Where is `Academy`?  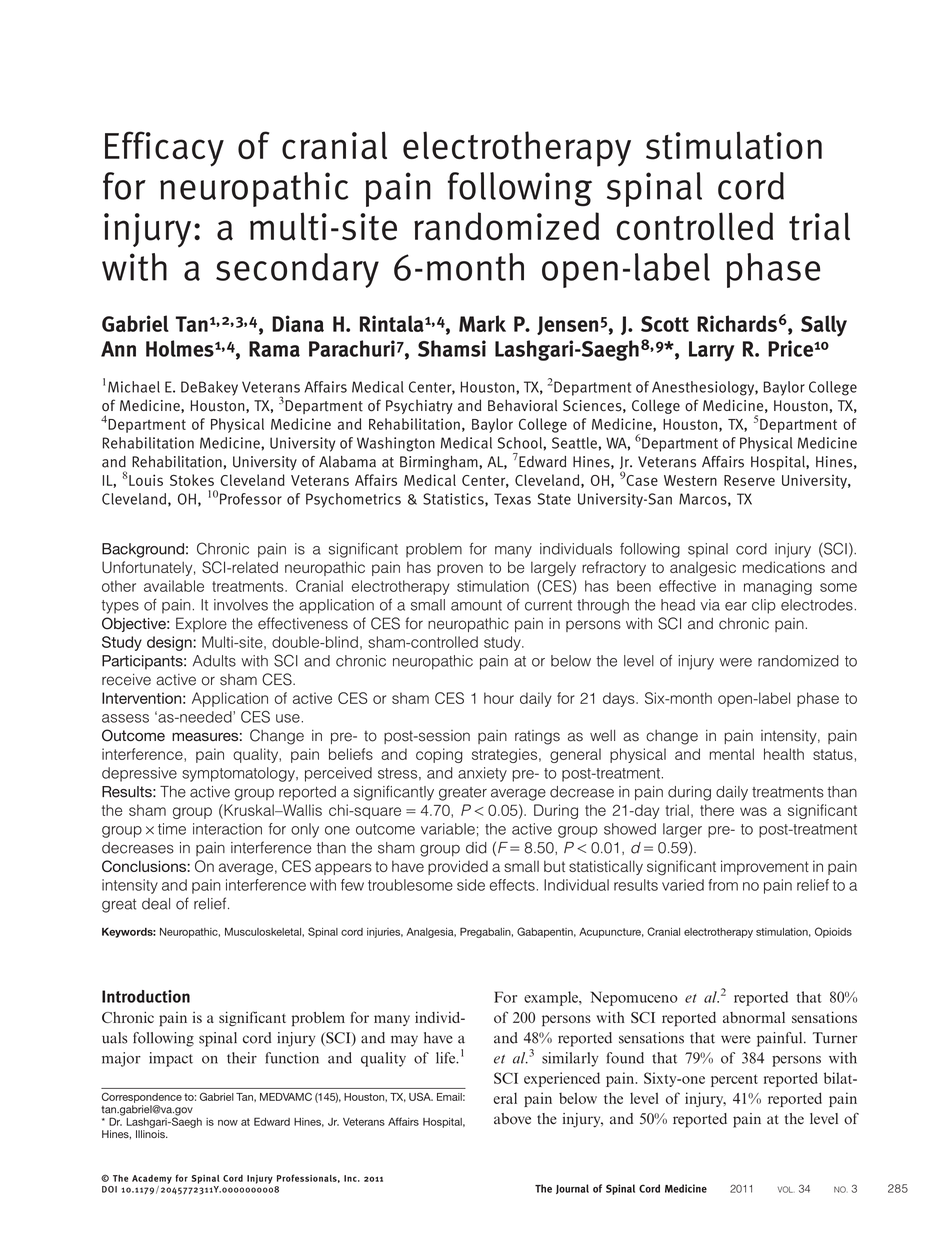 Academy is located at coordinates (152, 1179).
